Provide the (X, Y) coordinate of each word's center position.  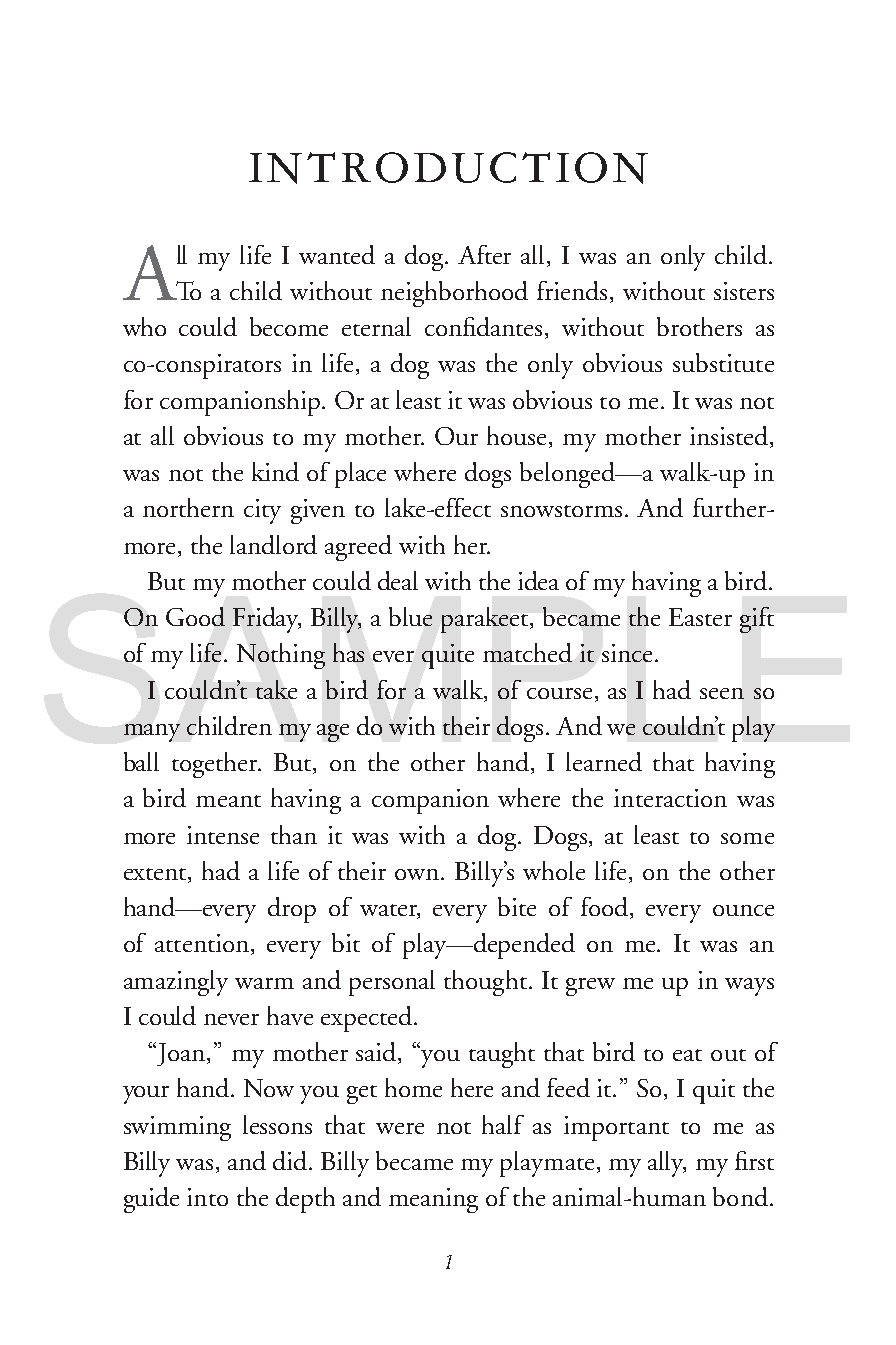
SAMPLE (449, 666)
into (207, 1197)
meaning (433, 1200)
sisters (744, 291)
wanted (337, 254)
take (276, 689)
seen (722, 693)
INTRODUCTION (448, 168)
